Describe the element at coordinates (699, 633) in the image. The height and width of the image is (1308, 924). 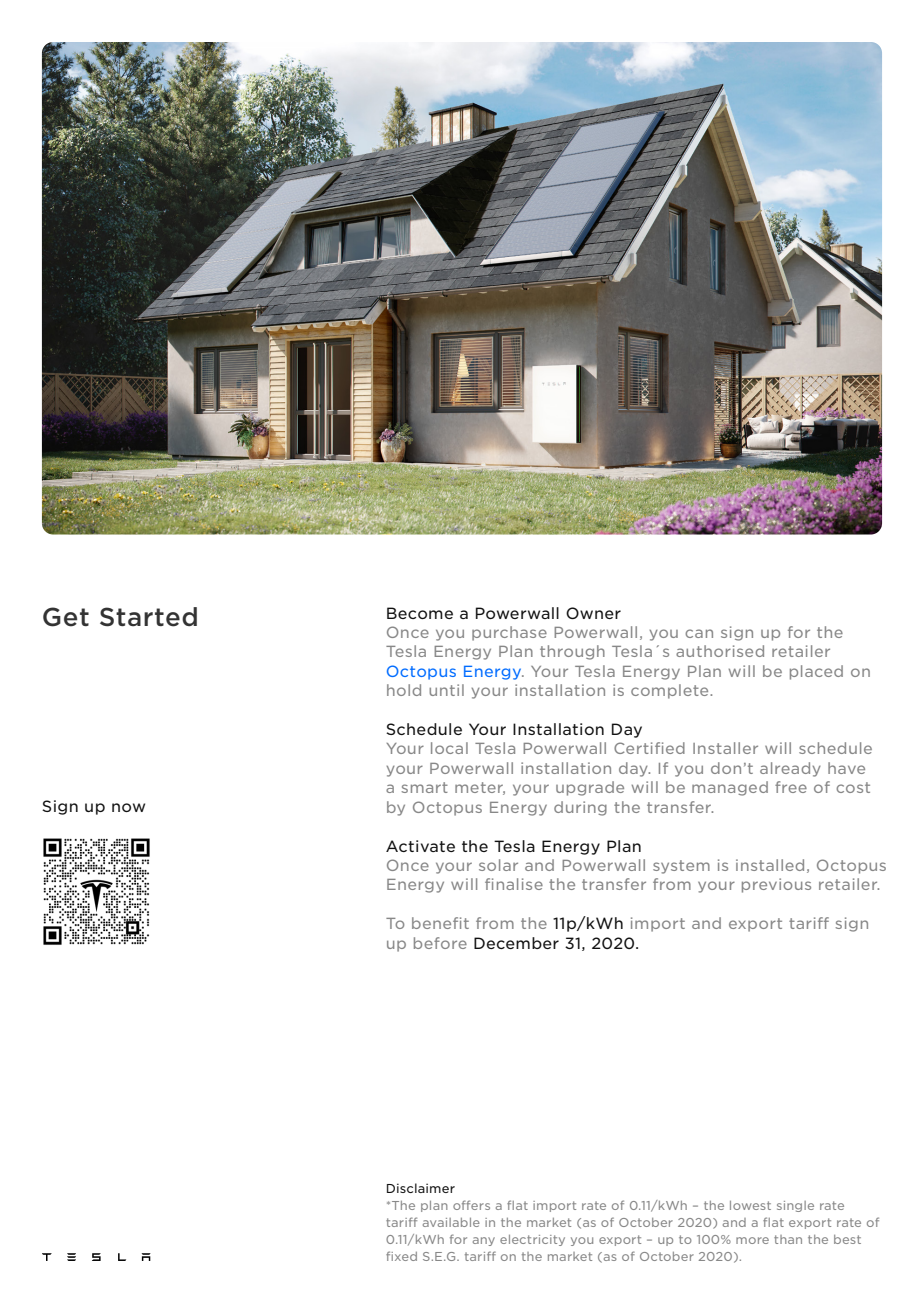
I see `can` at that location.
